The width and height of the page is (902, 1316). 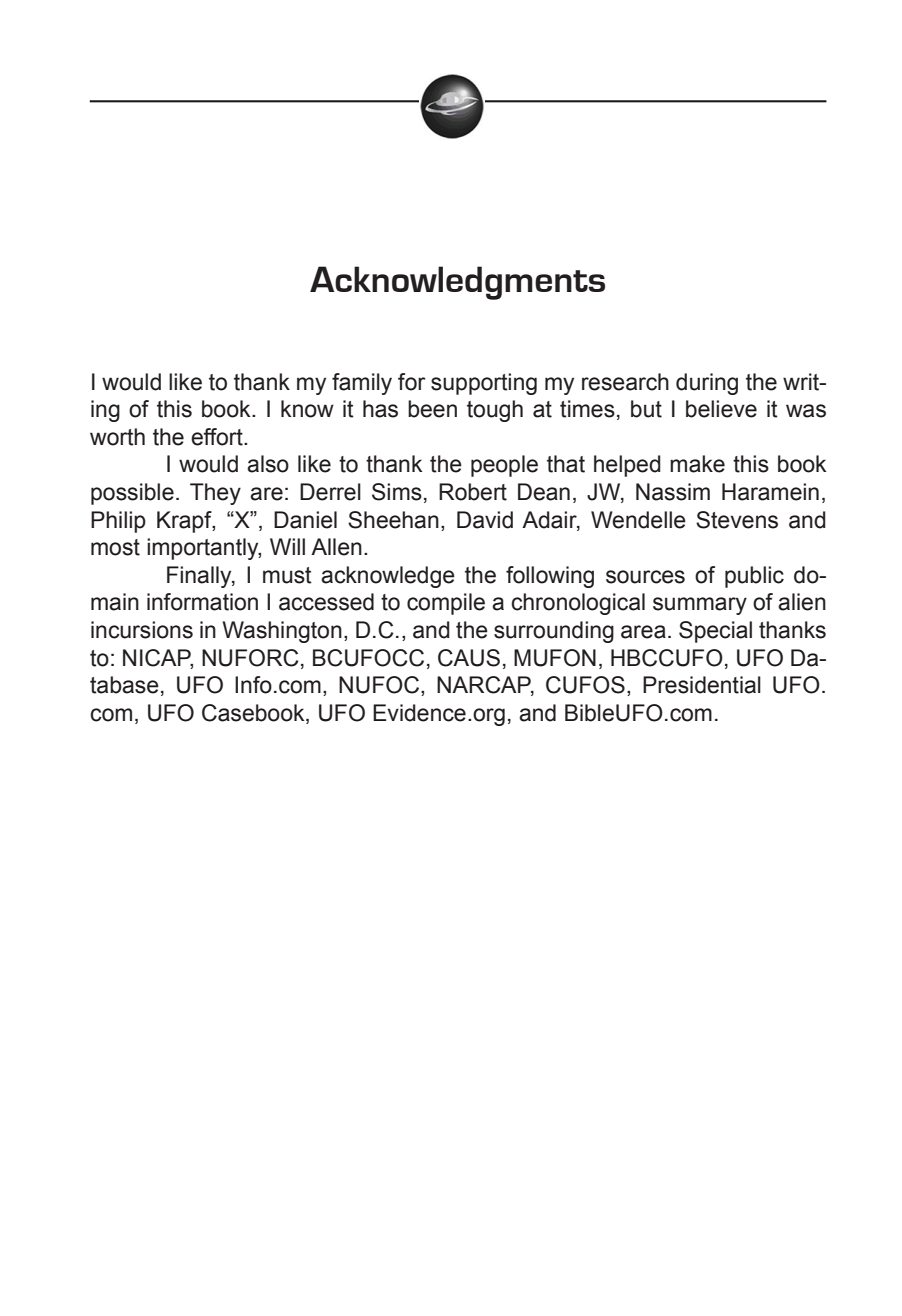 I want to click on supporting, so click(x=484, y=384).
